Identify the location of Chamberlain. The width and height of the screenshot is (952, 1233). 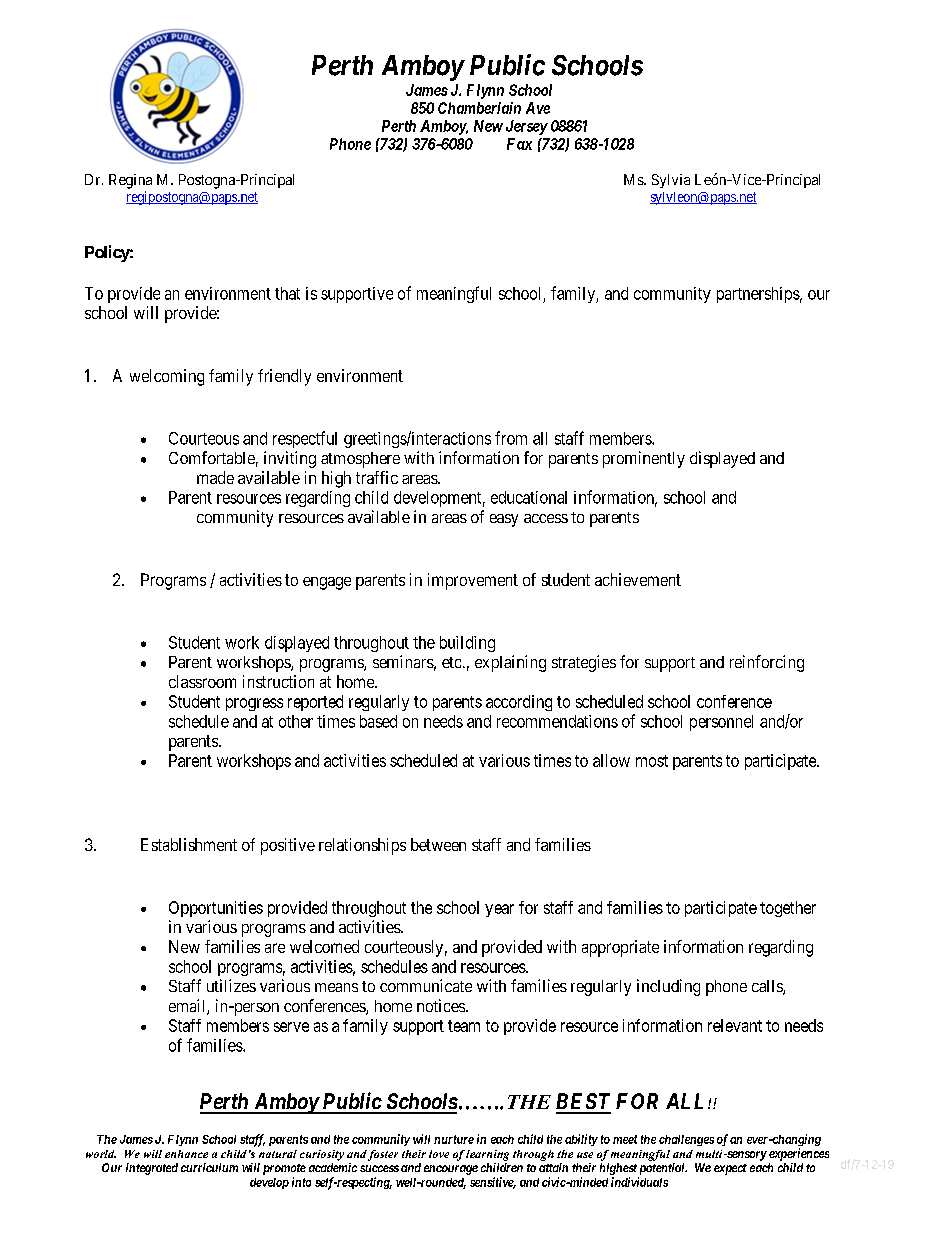
(479, 108).
